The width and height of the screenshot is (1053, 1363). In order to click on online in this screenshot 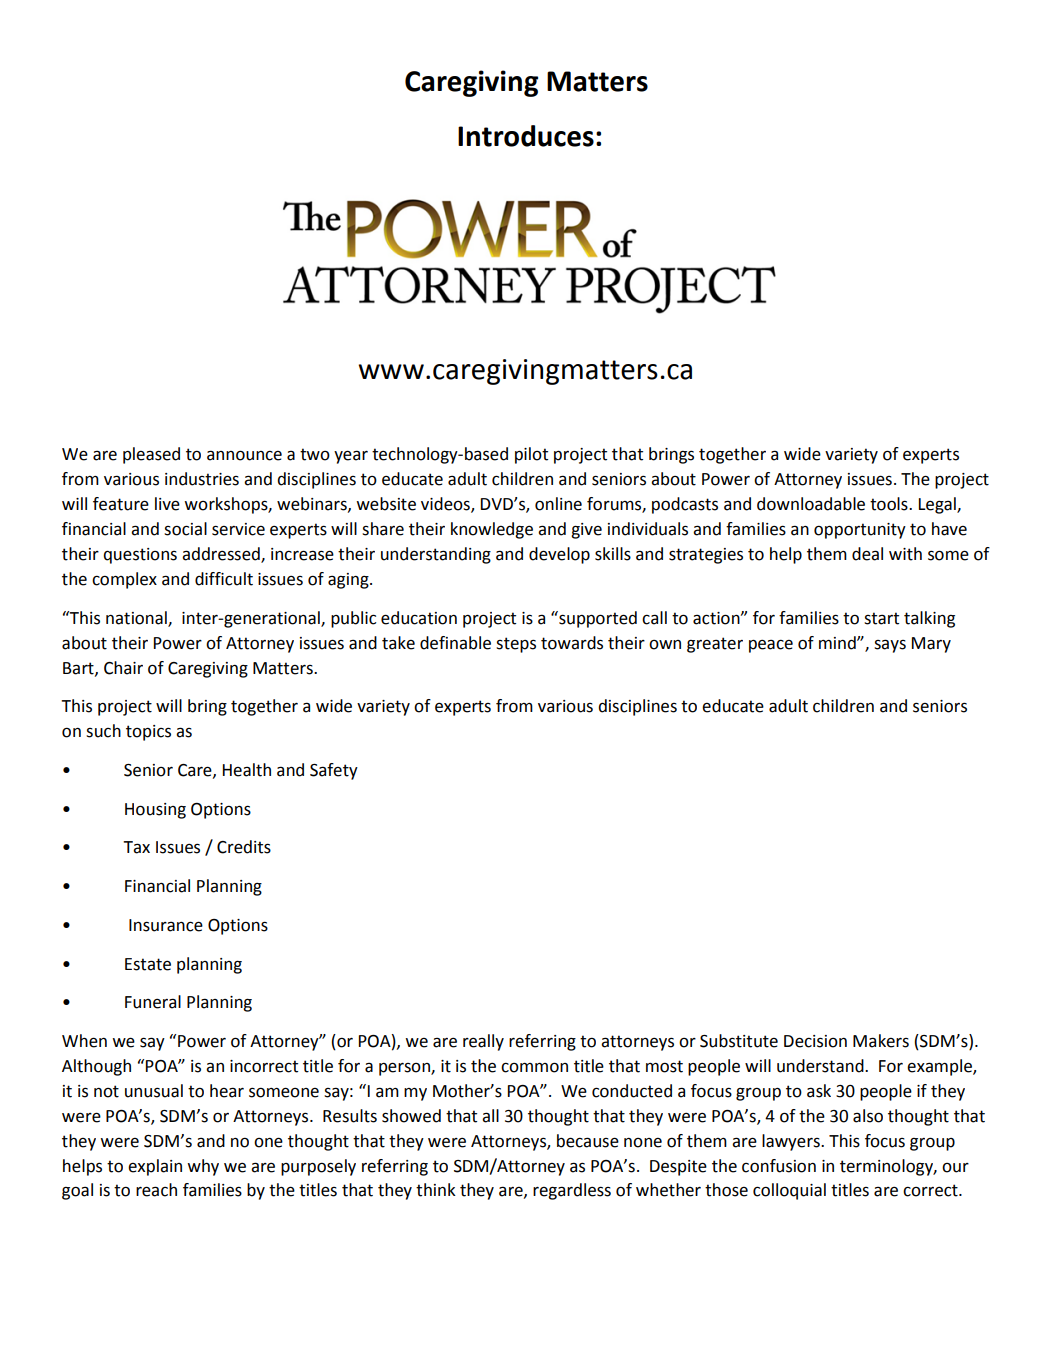, I will do `click(558, 504)`.
